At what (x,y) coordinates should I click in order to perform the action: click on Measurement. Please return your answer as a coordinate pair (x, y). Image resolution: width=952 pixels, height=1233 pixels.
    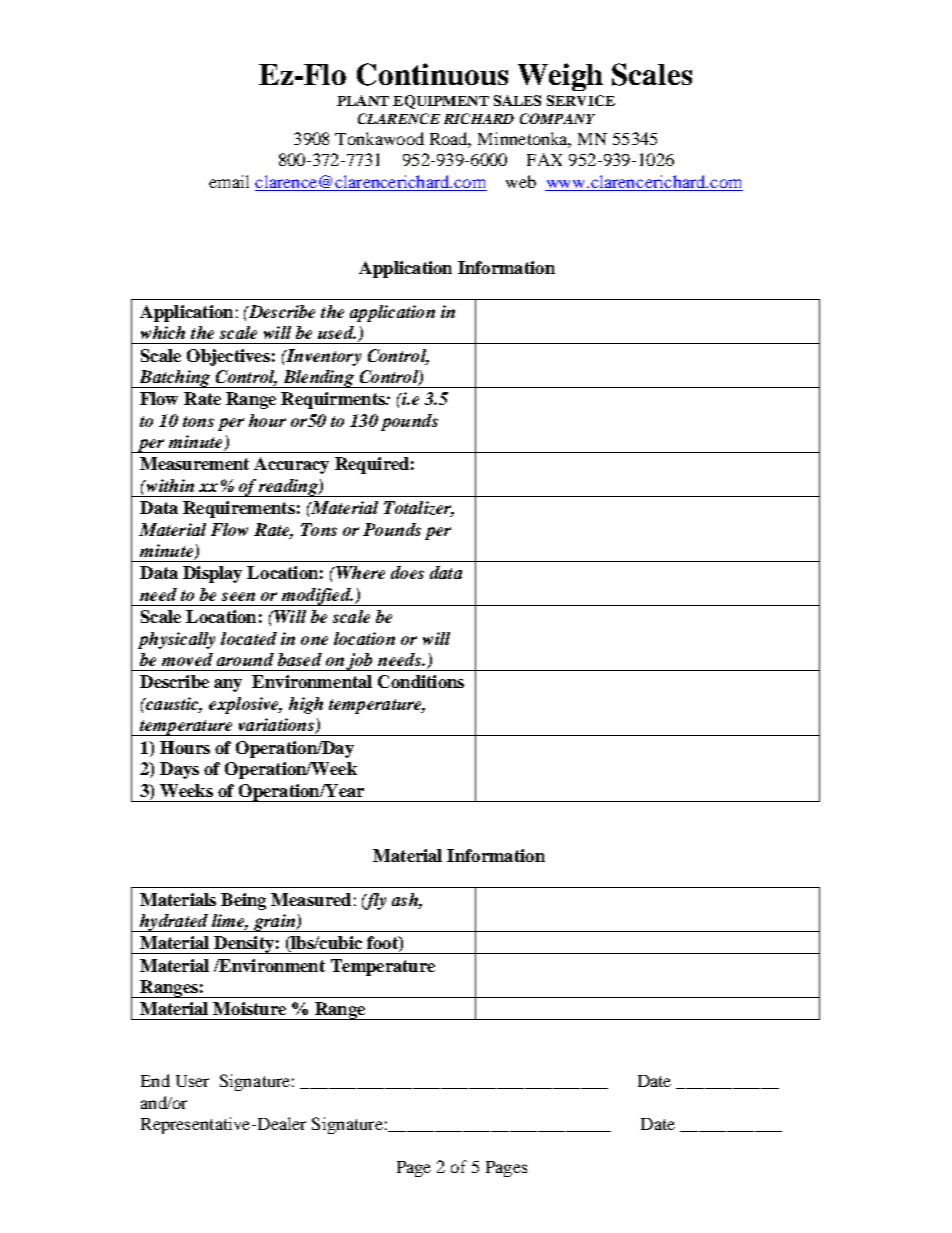
    Looking at the image, I should click on (194, 463).
